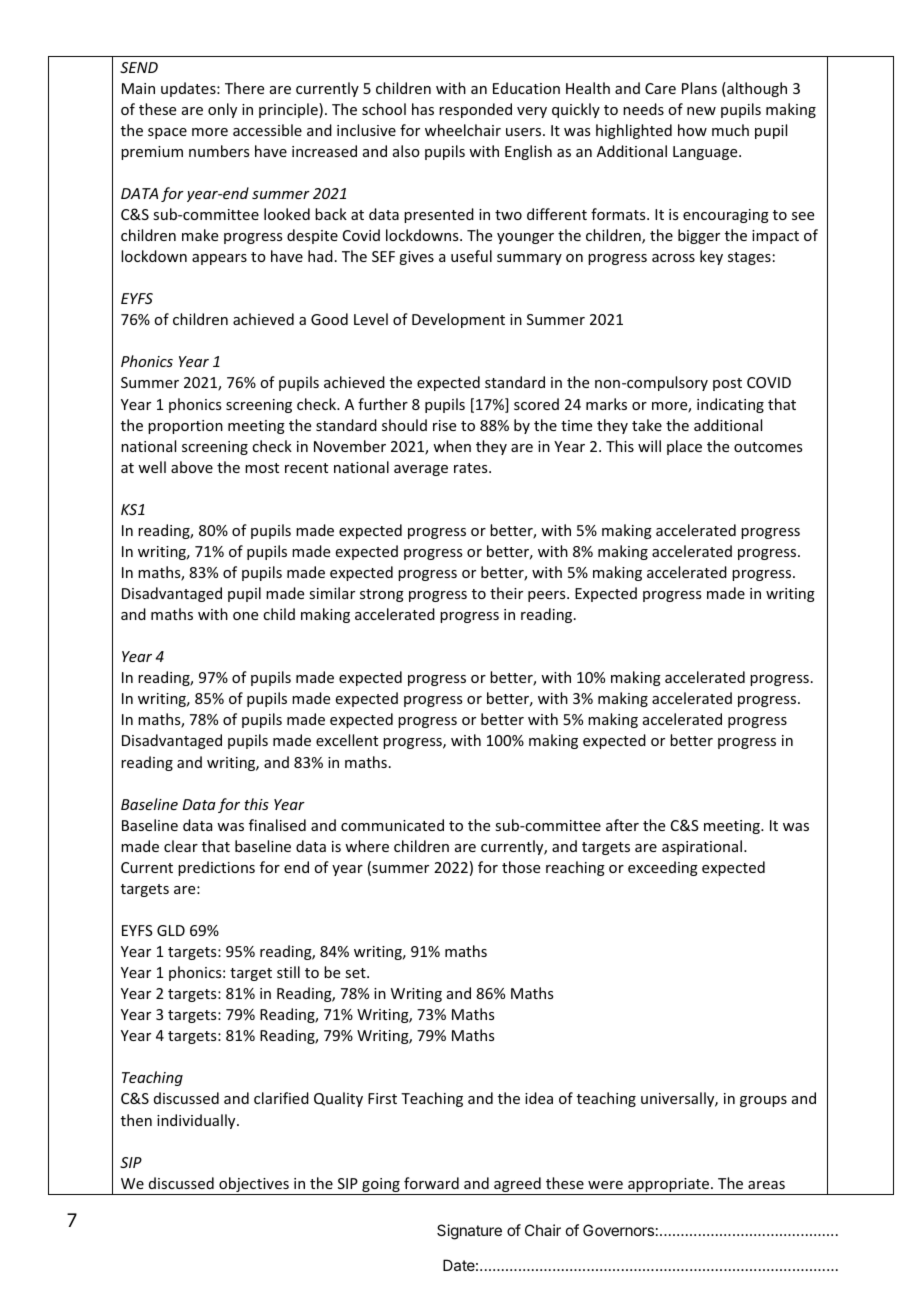 The image size is (924, 1307). Describe the element at coordinates (521, 867) in the screenshot. I see `those` at that location.
